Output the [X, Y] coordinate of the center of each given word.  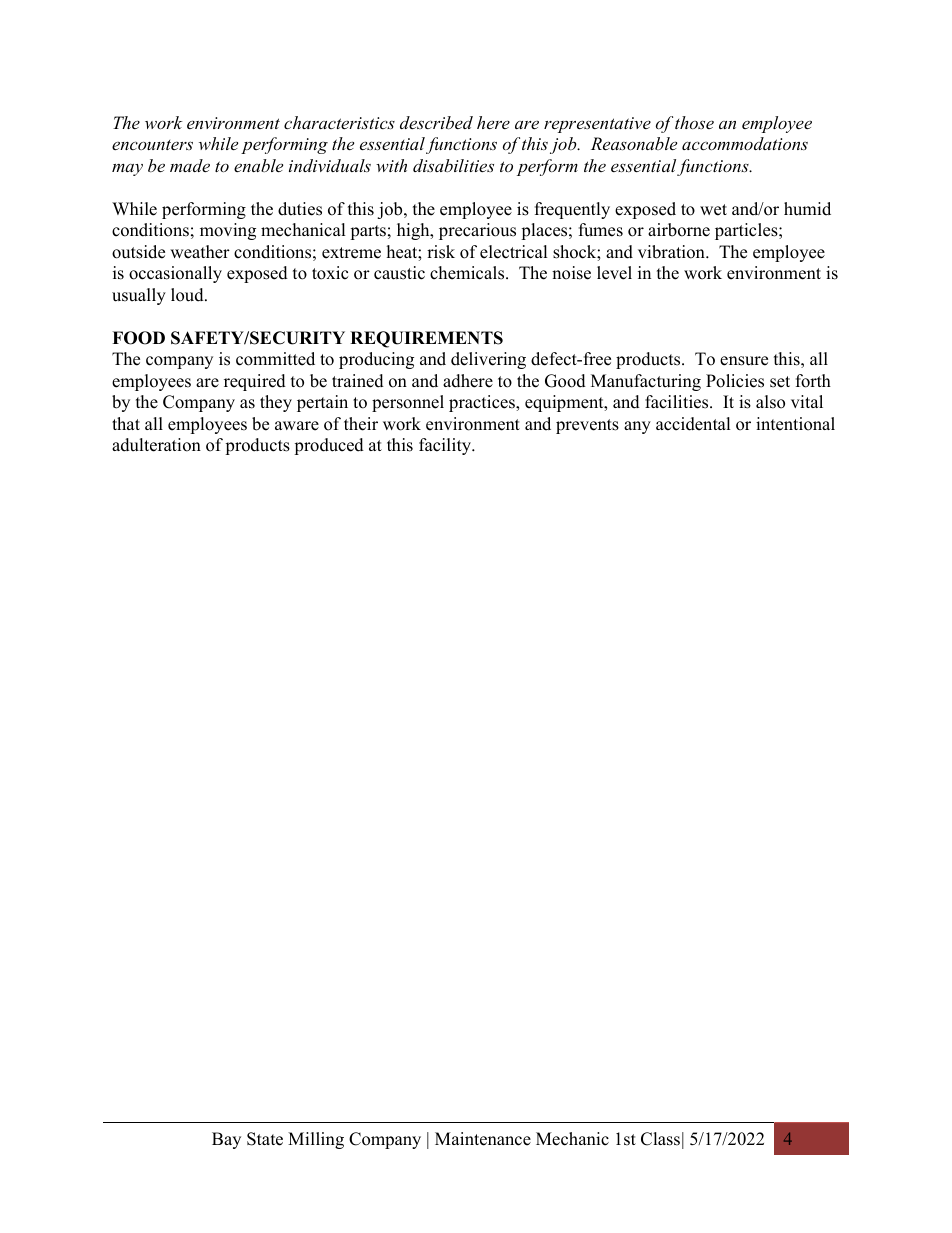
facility [446, 446]
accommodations [745, 143]
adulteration [156, 445]
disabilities [453, 165]
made [190, 165]
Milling [316, 1140]
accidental [693, 424]
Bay [226, 1140]
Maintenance [483, 1139]
